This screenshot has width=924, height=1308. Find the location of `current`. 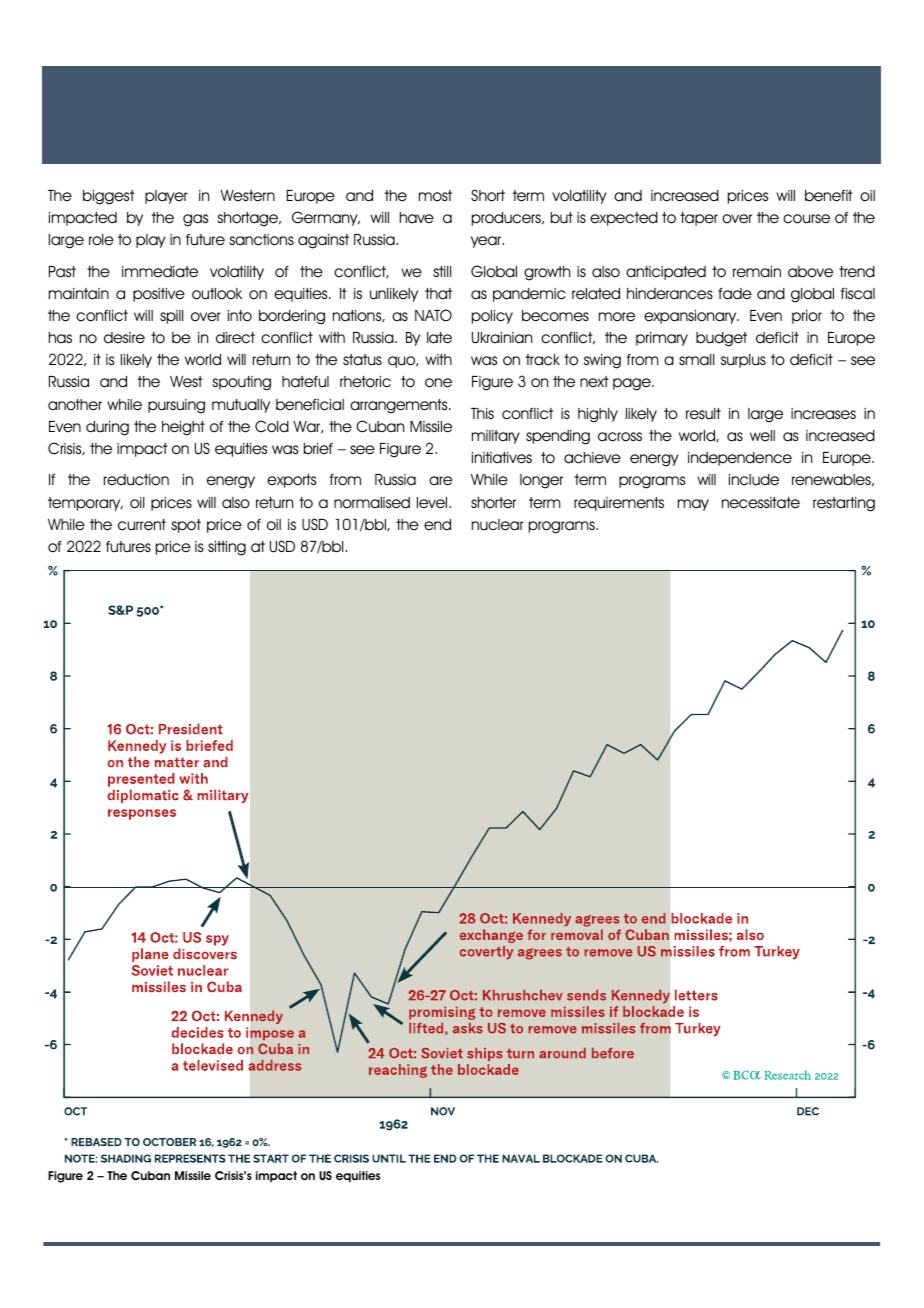

current is located at coordinates (142, 525).
